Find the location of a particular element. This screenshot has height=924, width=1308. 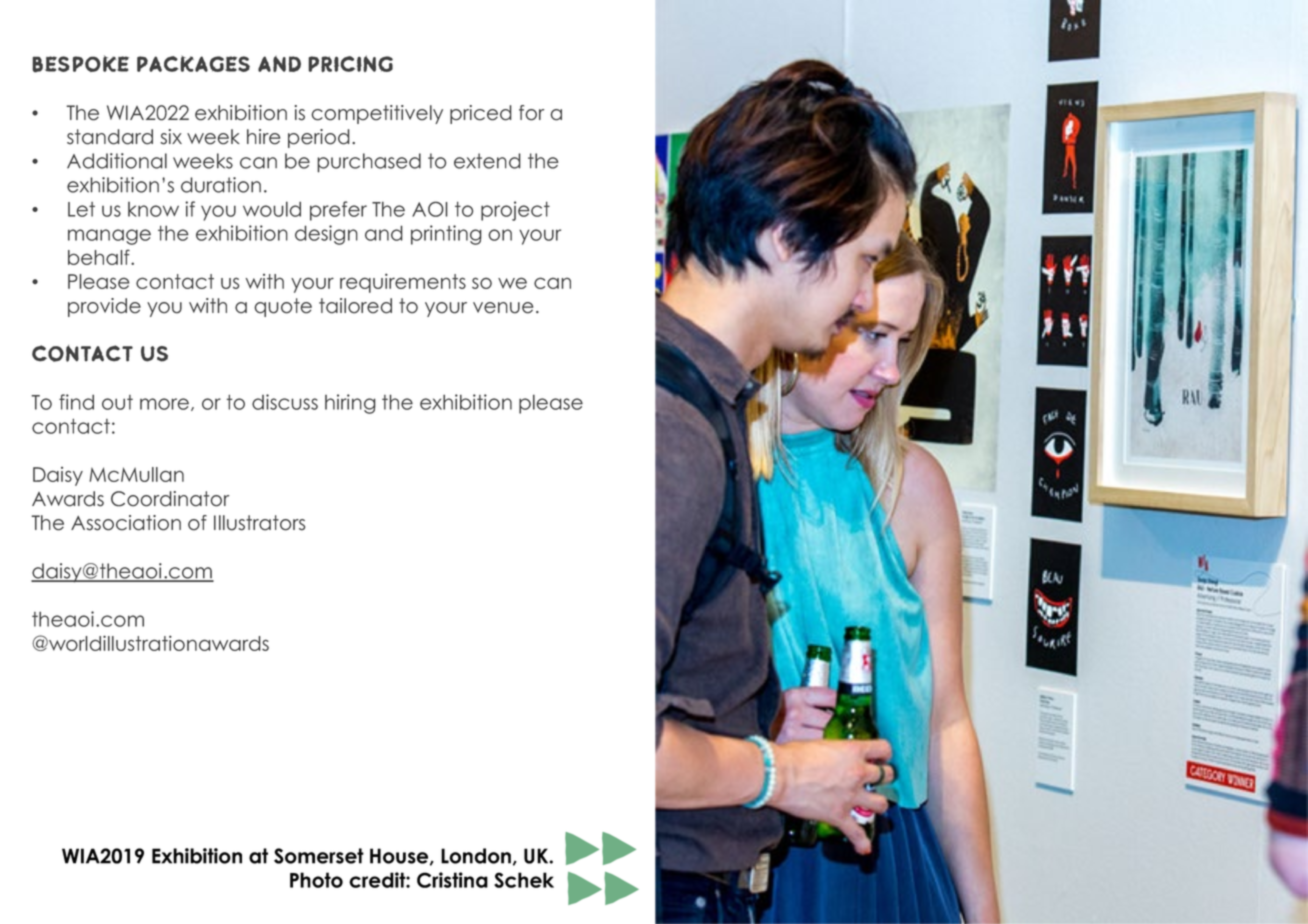

priced is located at coordinates (481, 114).
